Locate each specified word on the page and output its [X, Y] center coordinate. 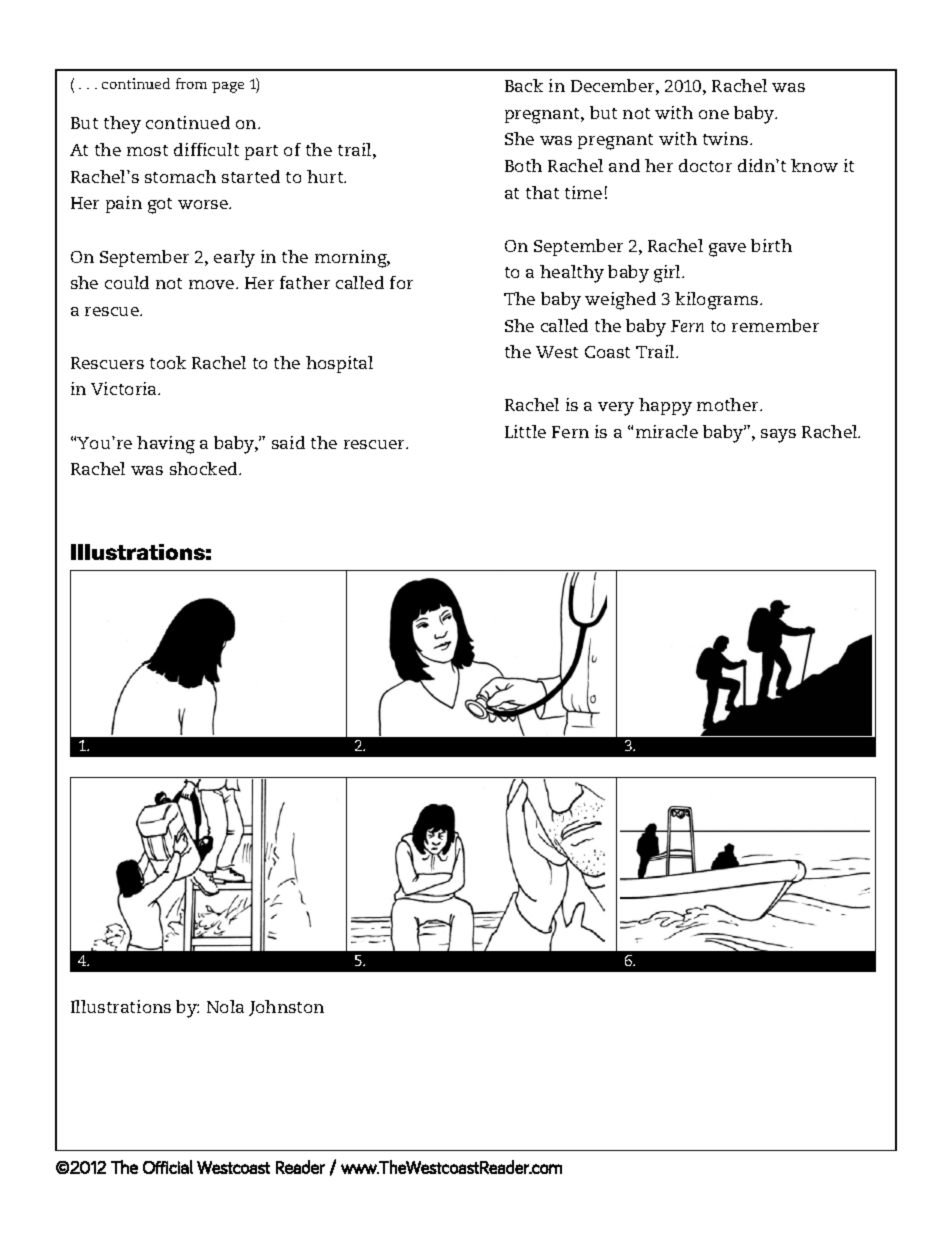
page [228, 87]
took [168, 362]
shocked [205, 468]
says [778, 436]
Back [524, 85]
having [166, 445]
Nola [225, 1006]
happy [665, 407]
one [714, 114]
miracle [667, 431]
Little [525, 431]
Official [168, 1167]
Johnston [286, 1008]
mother [729, 404]
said [288, 442]
